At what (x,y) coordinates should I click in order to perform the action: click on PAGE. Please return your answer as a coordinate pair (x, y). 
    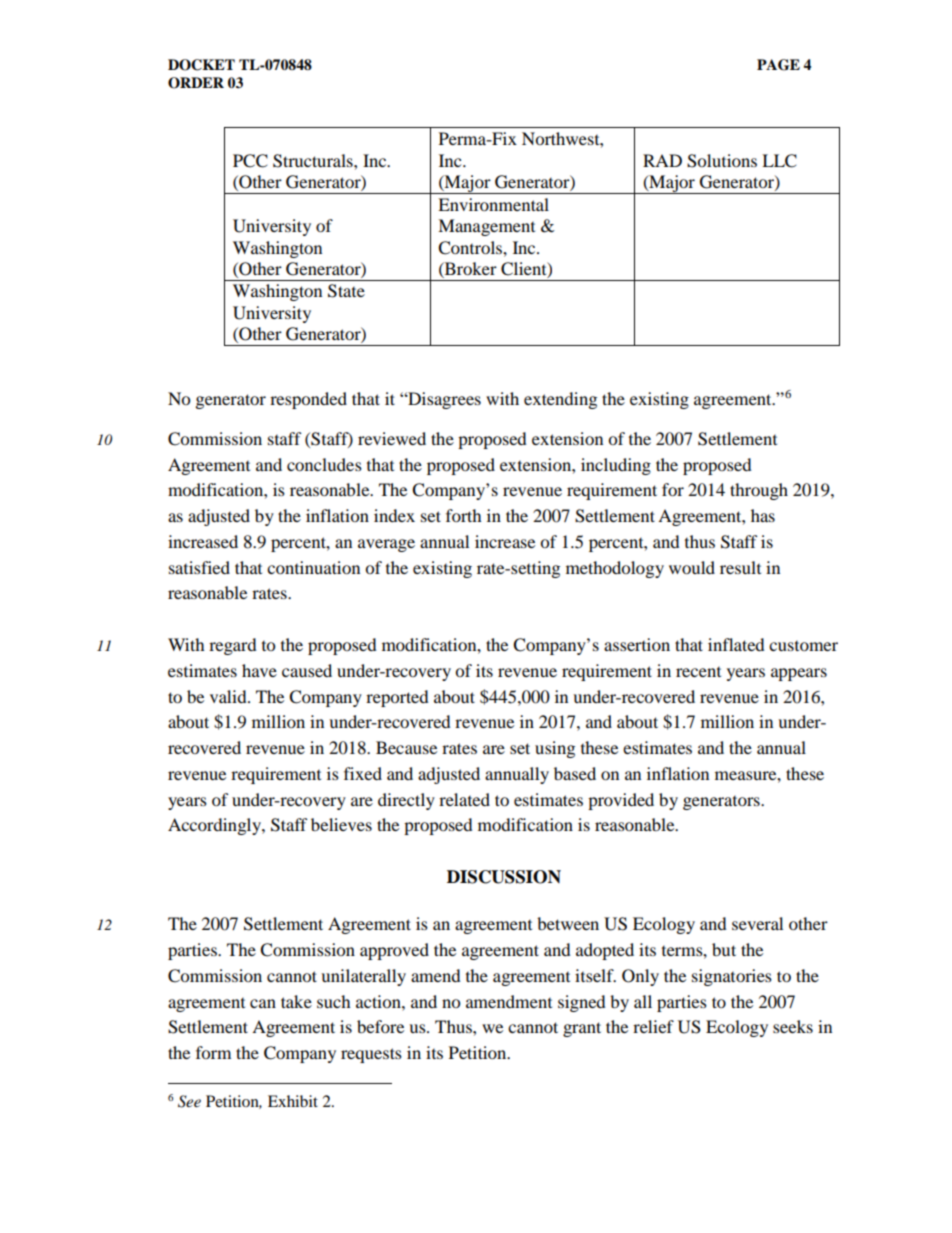
    Looking at the image, I should click on (778, 65).
